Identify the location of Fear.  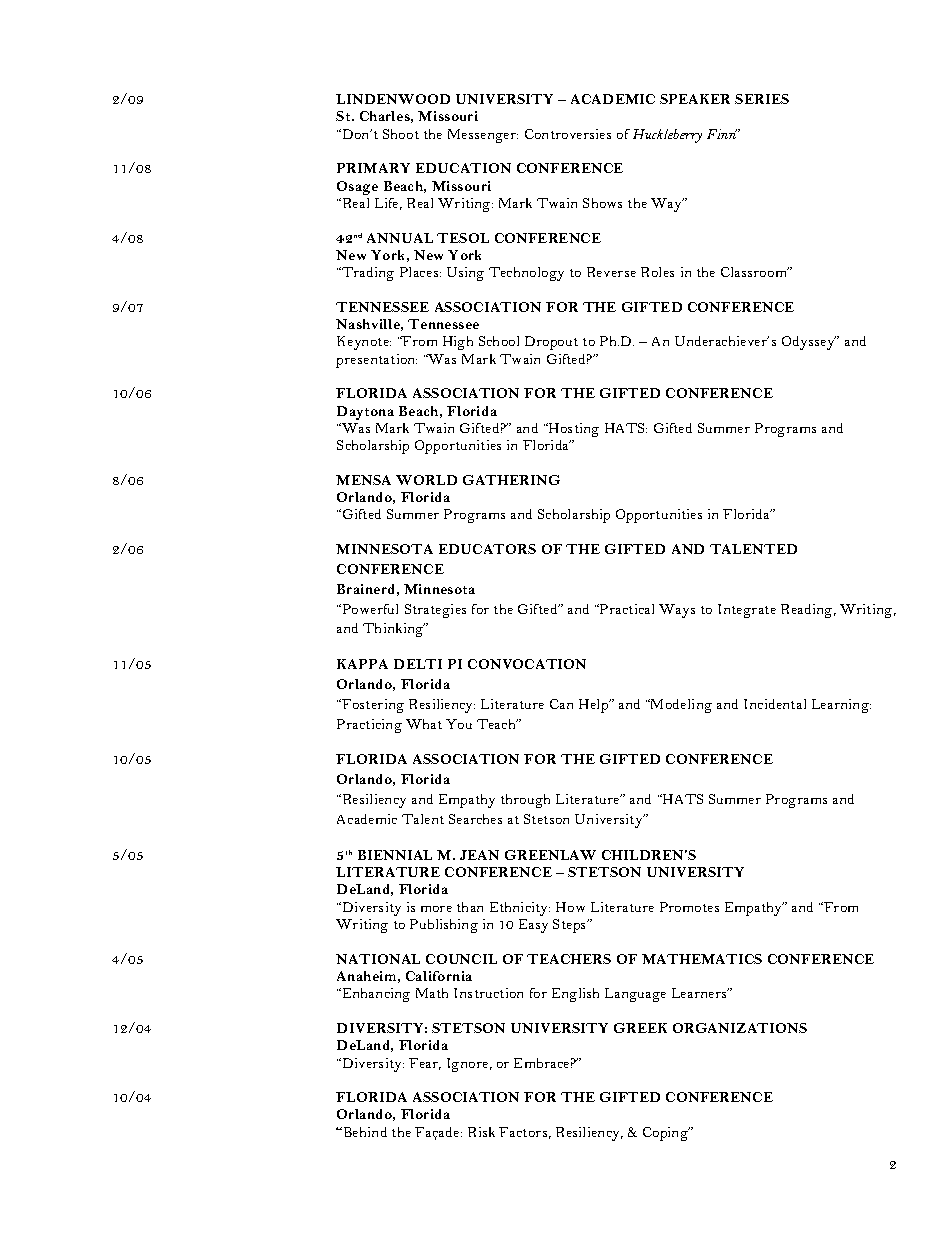
(425, 1064).
